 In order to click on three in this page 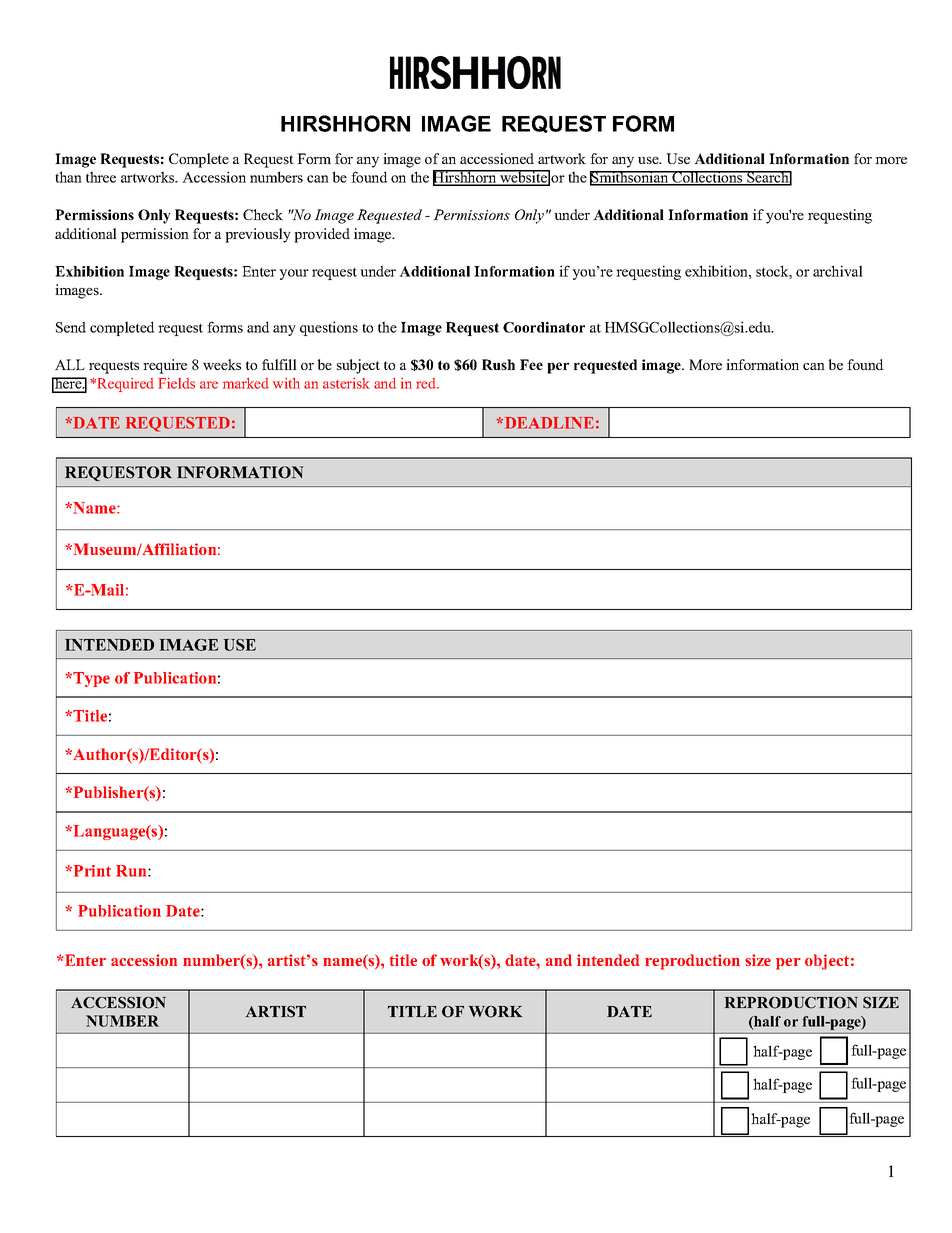, I will do `click(101, 177)`.
